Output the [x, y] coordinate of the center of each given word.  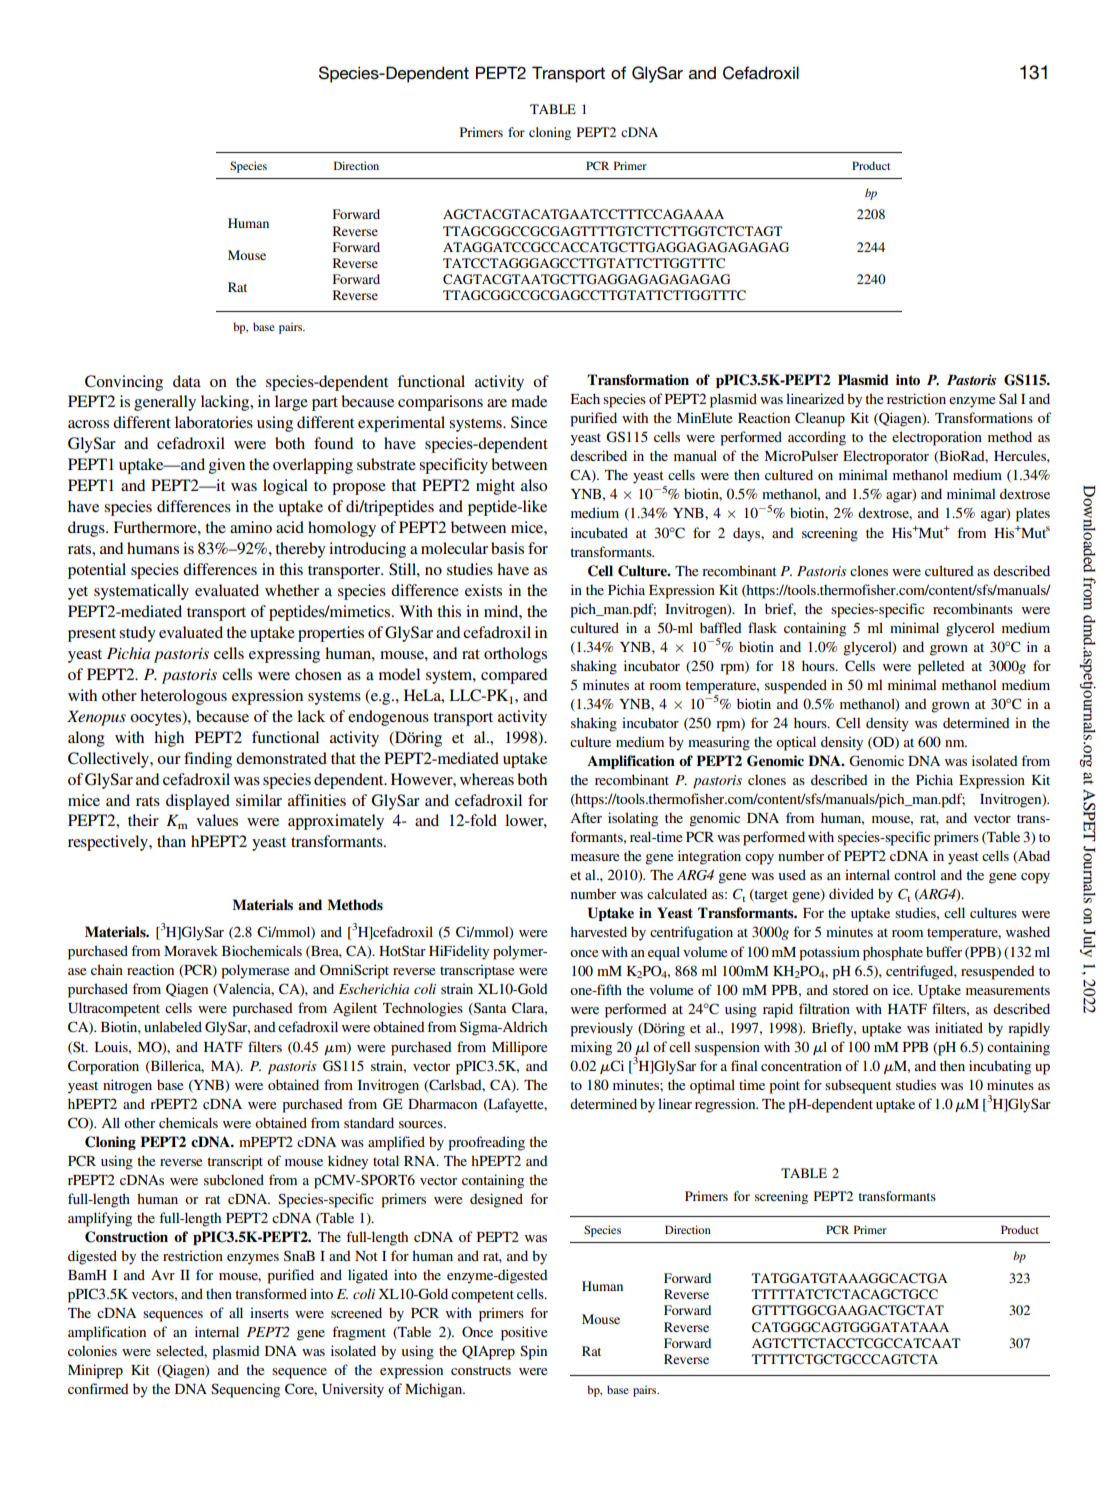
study [137, 634]
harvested [598, 931]
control [915, 874]
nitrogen [127, 1086]
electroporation [937, 438]
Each [585, 398]
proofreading [486, 1143]
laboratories [214, 422]
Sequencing [245, 1390]
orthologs [515, 655]
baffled [721, 627]
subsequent [858, 1086]
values [217, 820]
